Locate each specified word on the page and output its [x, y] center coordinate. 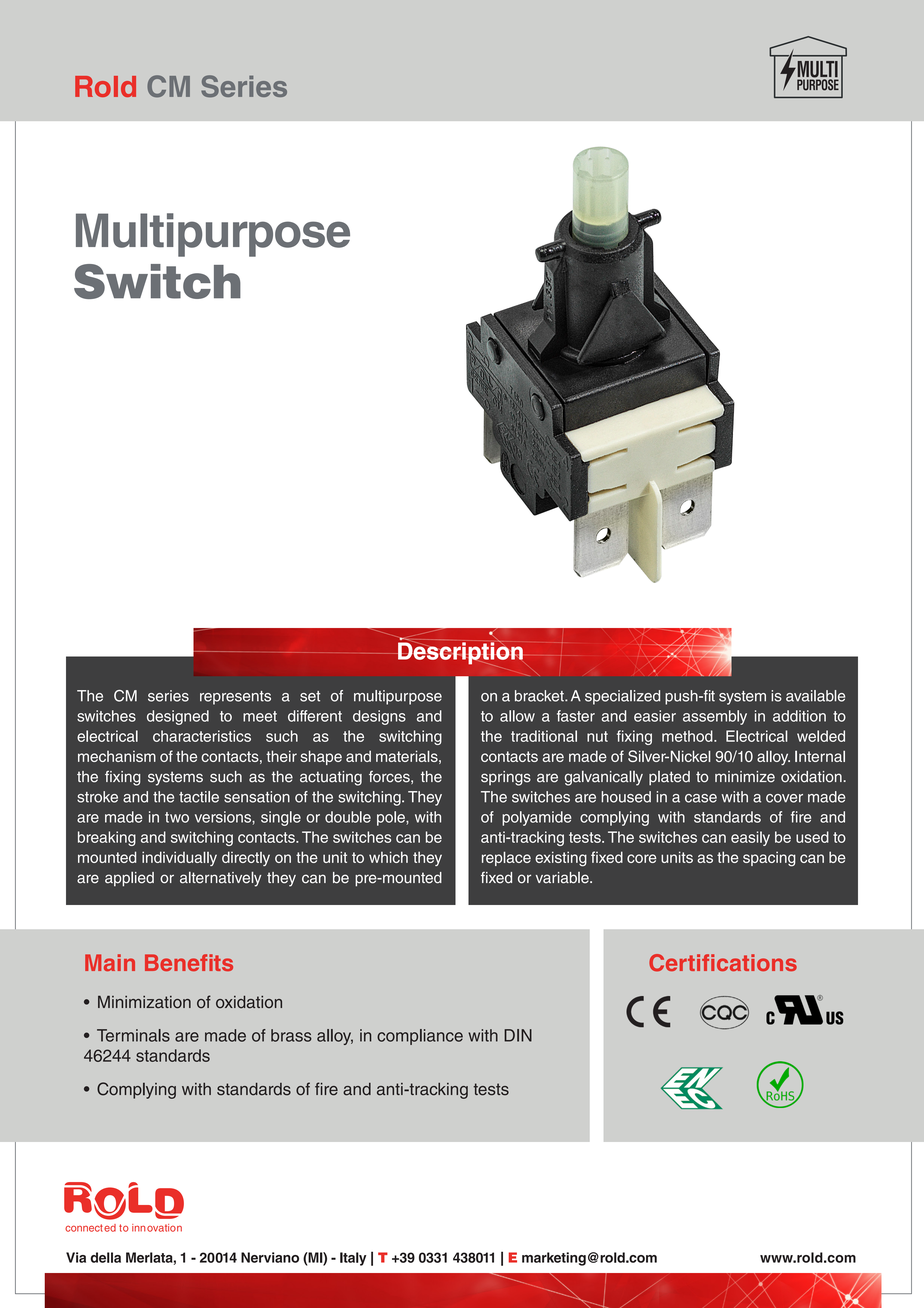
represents [235, 698]
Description [460, 653]
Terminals [133, 1035]
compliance [420, 1037]
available [815, 696]
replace [506, 858]
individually [179, 858]
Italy [353, 1259]
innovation [157, 1228]
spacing [769, 859]
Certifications [723, 963]
